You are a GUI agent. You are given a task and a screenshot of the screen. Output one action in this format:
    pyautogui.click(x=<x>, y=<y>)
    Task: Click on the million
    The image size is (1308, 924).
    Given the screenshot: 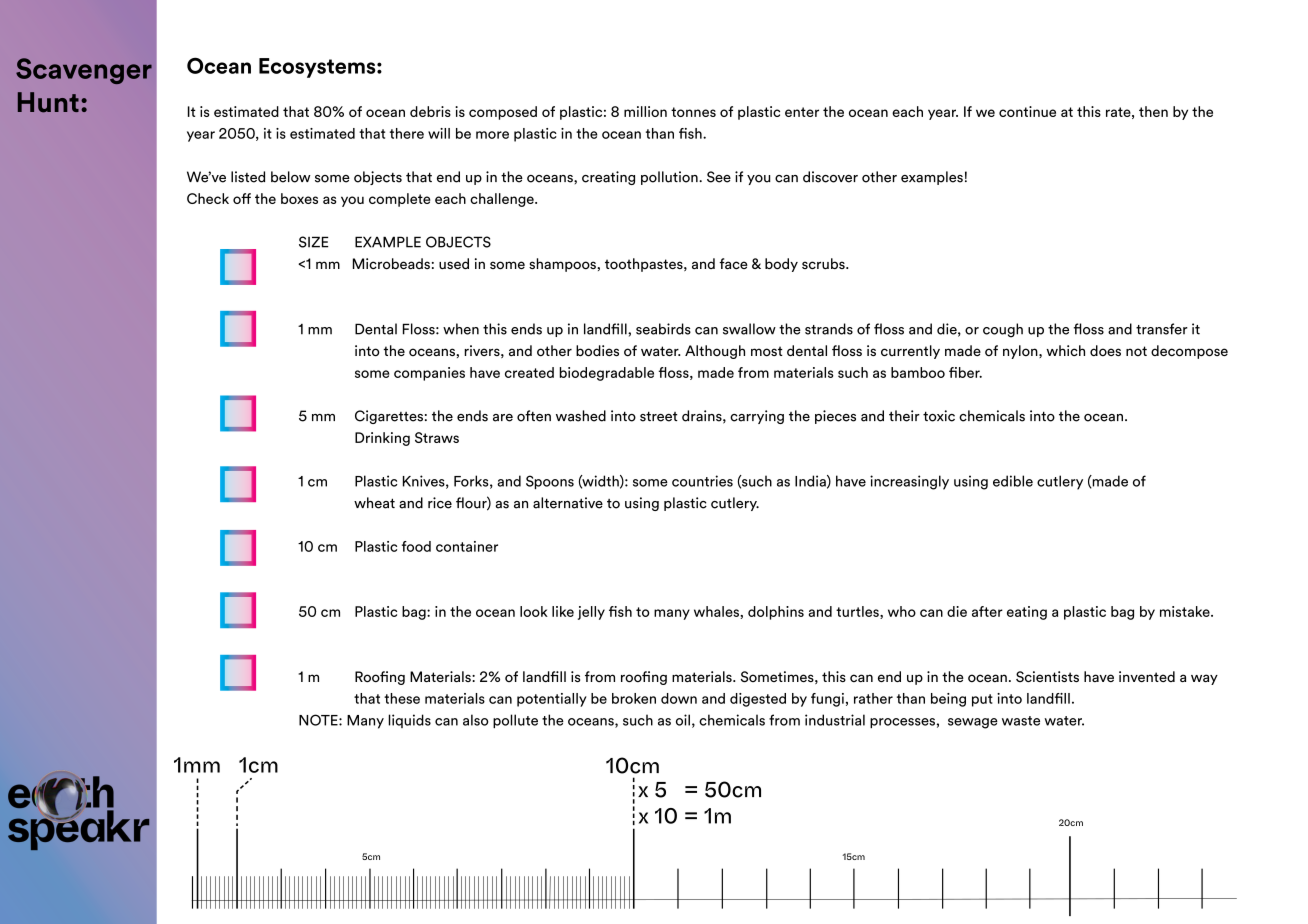 What is the action you would take?
    pyautogui.click(x=645, y=111)
